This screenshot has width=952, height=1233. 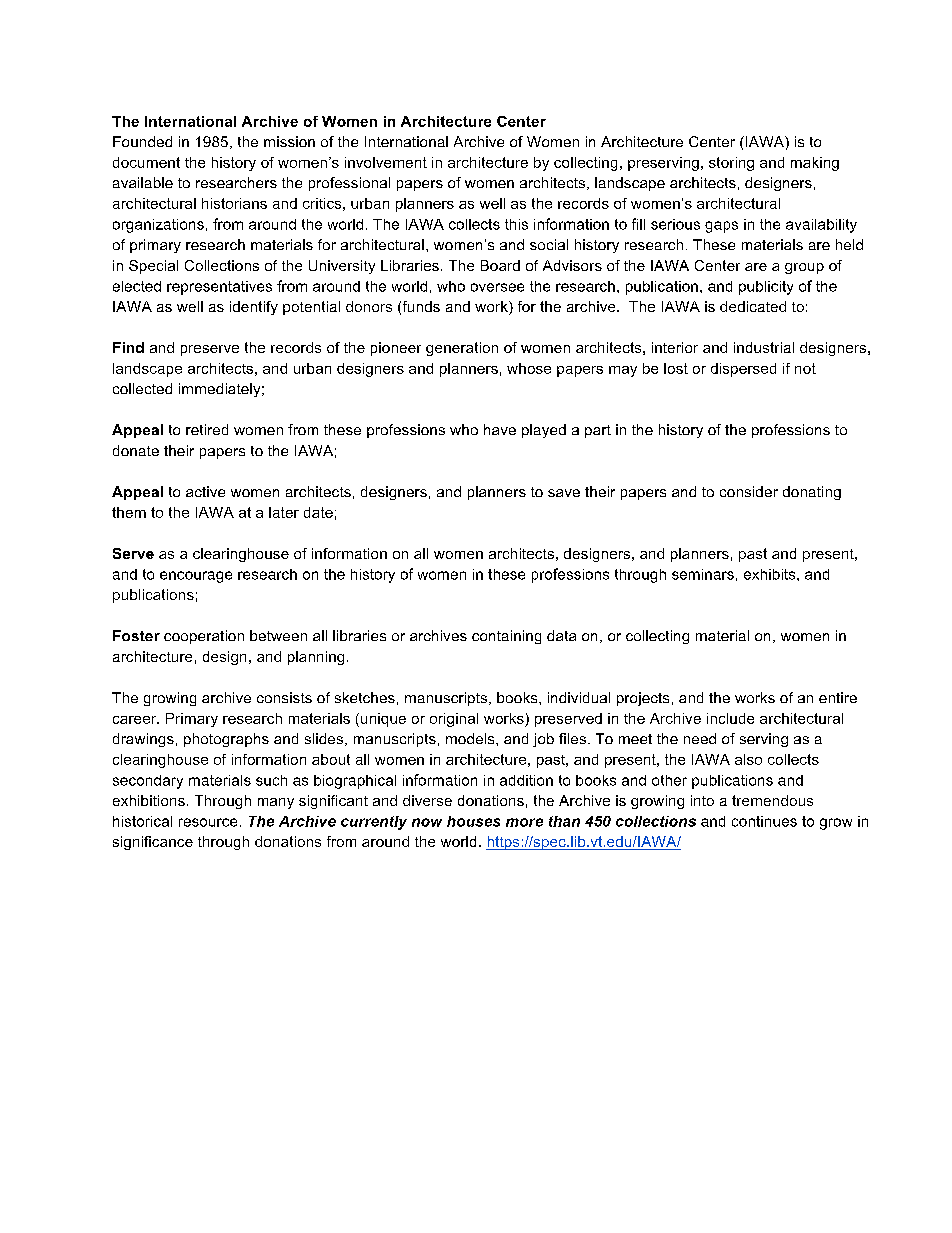 I want to click on continues, so click(x=764, y=821).
